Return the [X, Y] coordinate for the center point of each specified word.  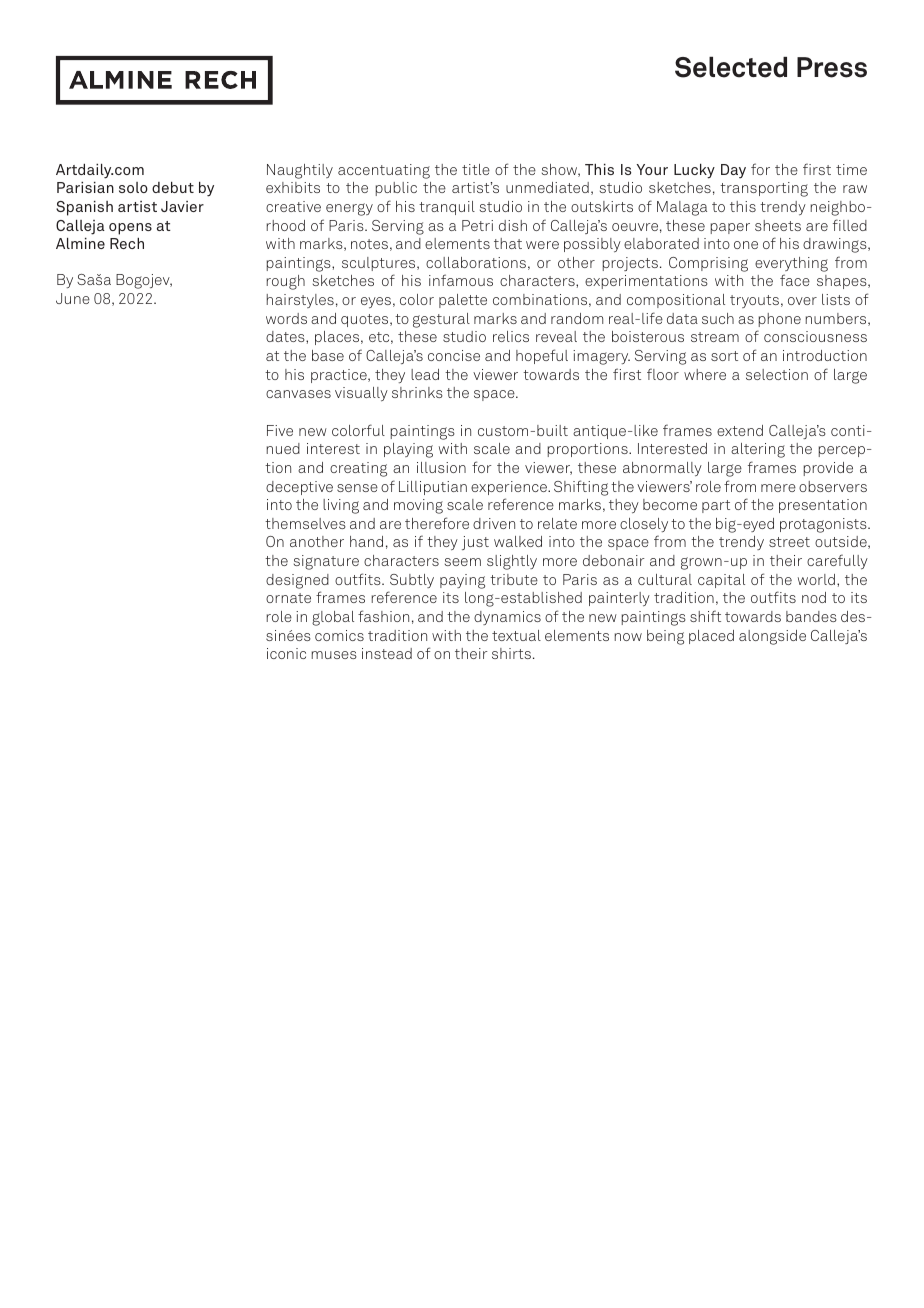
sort [724, 356]
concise [454, 355]
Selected [731, 67]
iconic [286, 653]
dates [286, 336]
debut [173, 187]
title [476, 169]
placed [711, 637]
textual [516, 635]
